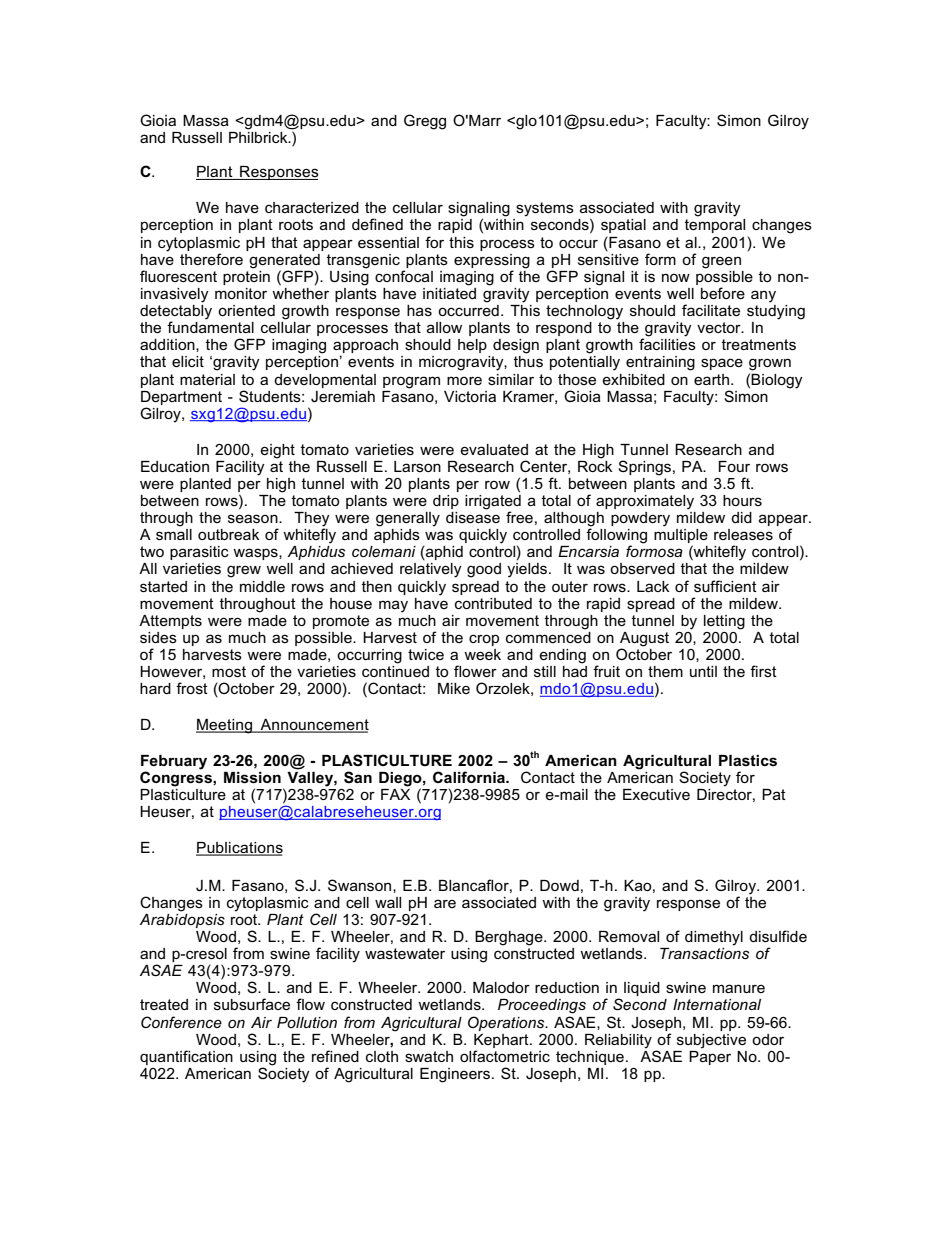 This screenshot has height=1233, width=952. What do you see at coordinates (725, 586) in the screenshot?
I see `sufficient` at bounding box center [725, 586].
